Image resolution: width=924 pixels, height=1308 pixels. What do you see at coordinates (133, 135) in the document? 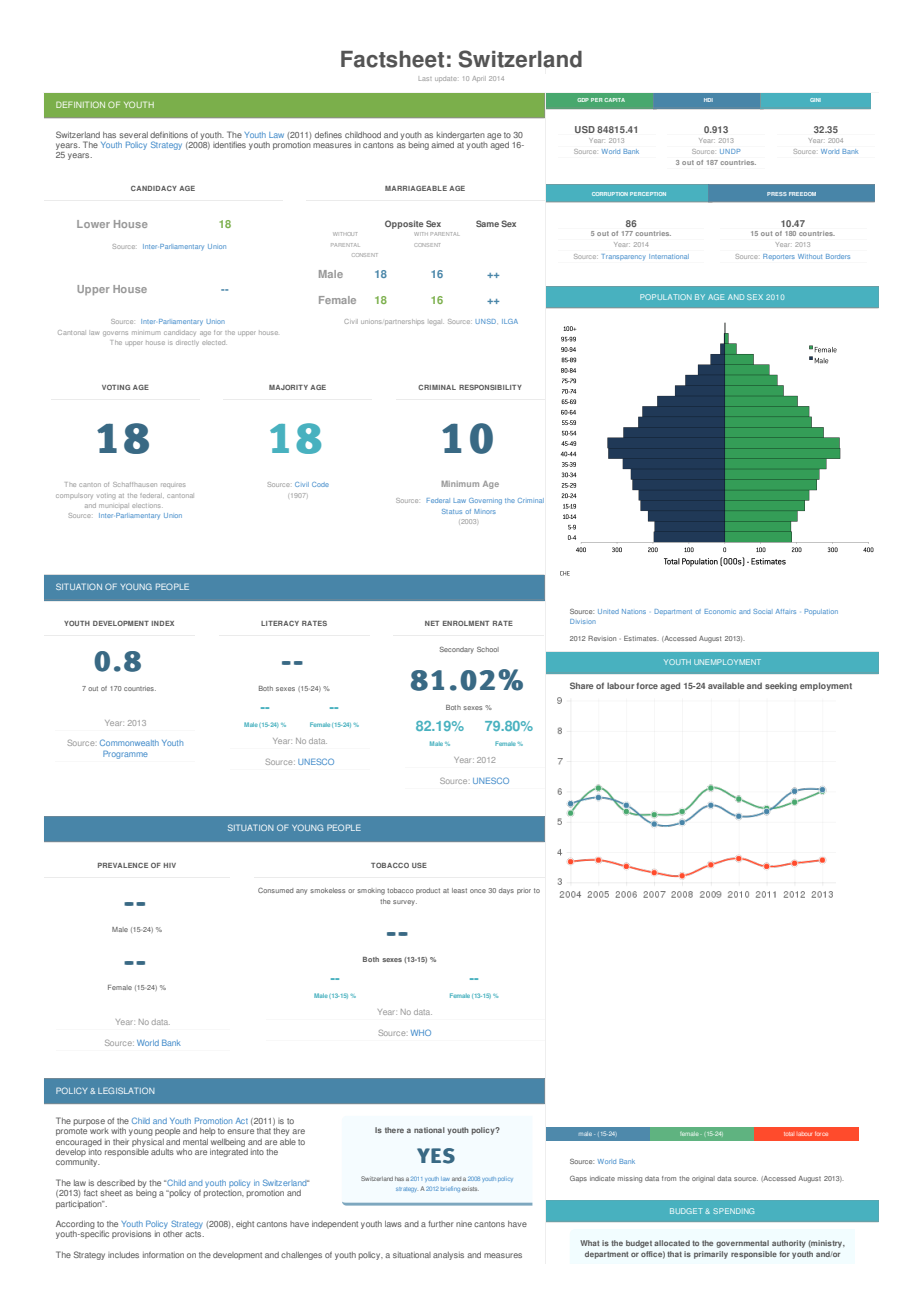
I see `several` at bounding box center [133, 135].
